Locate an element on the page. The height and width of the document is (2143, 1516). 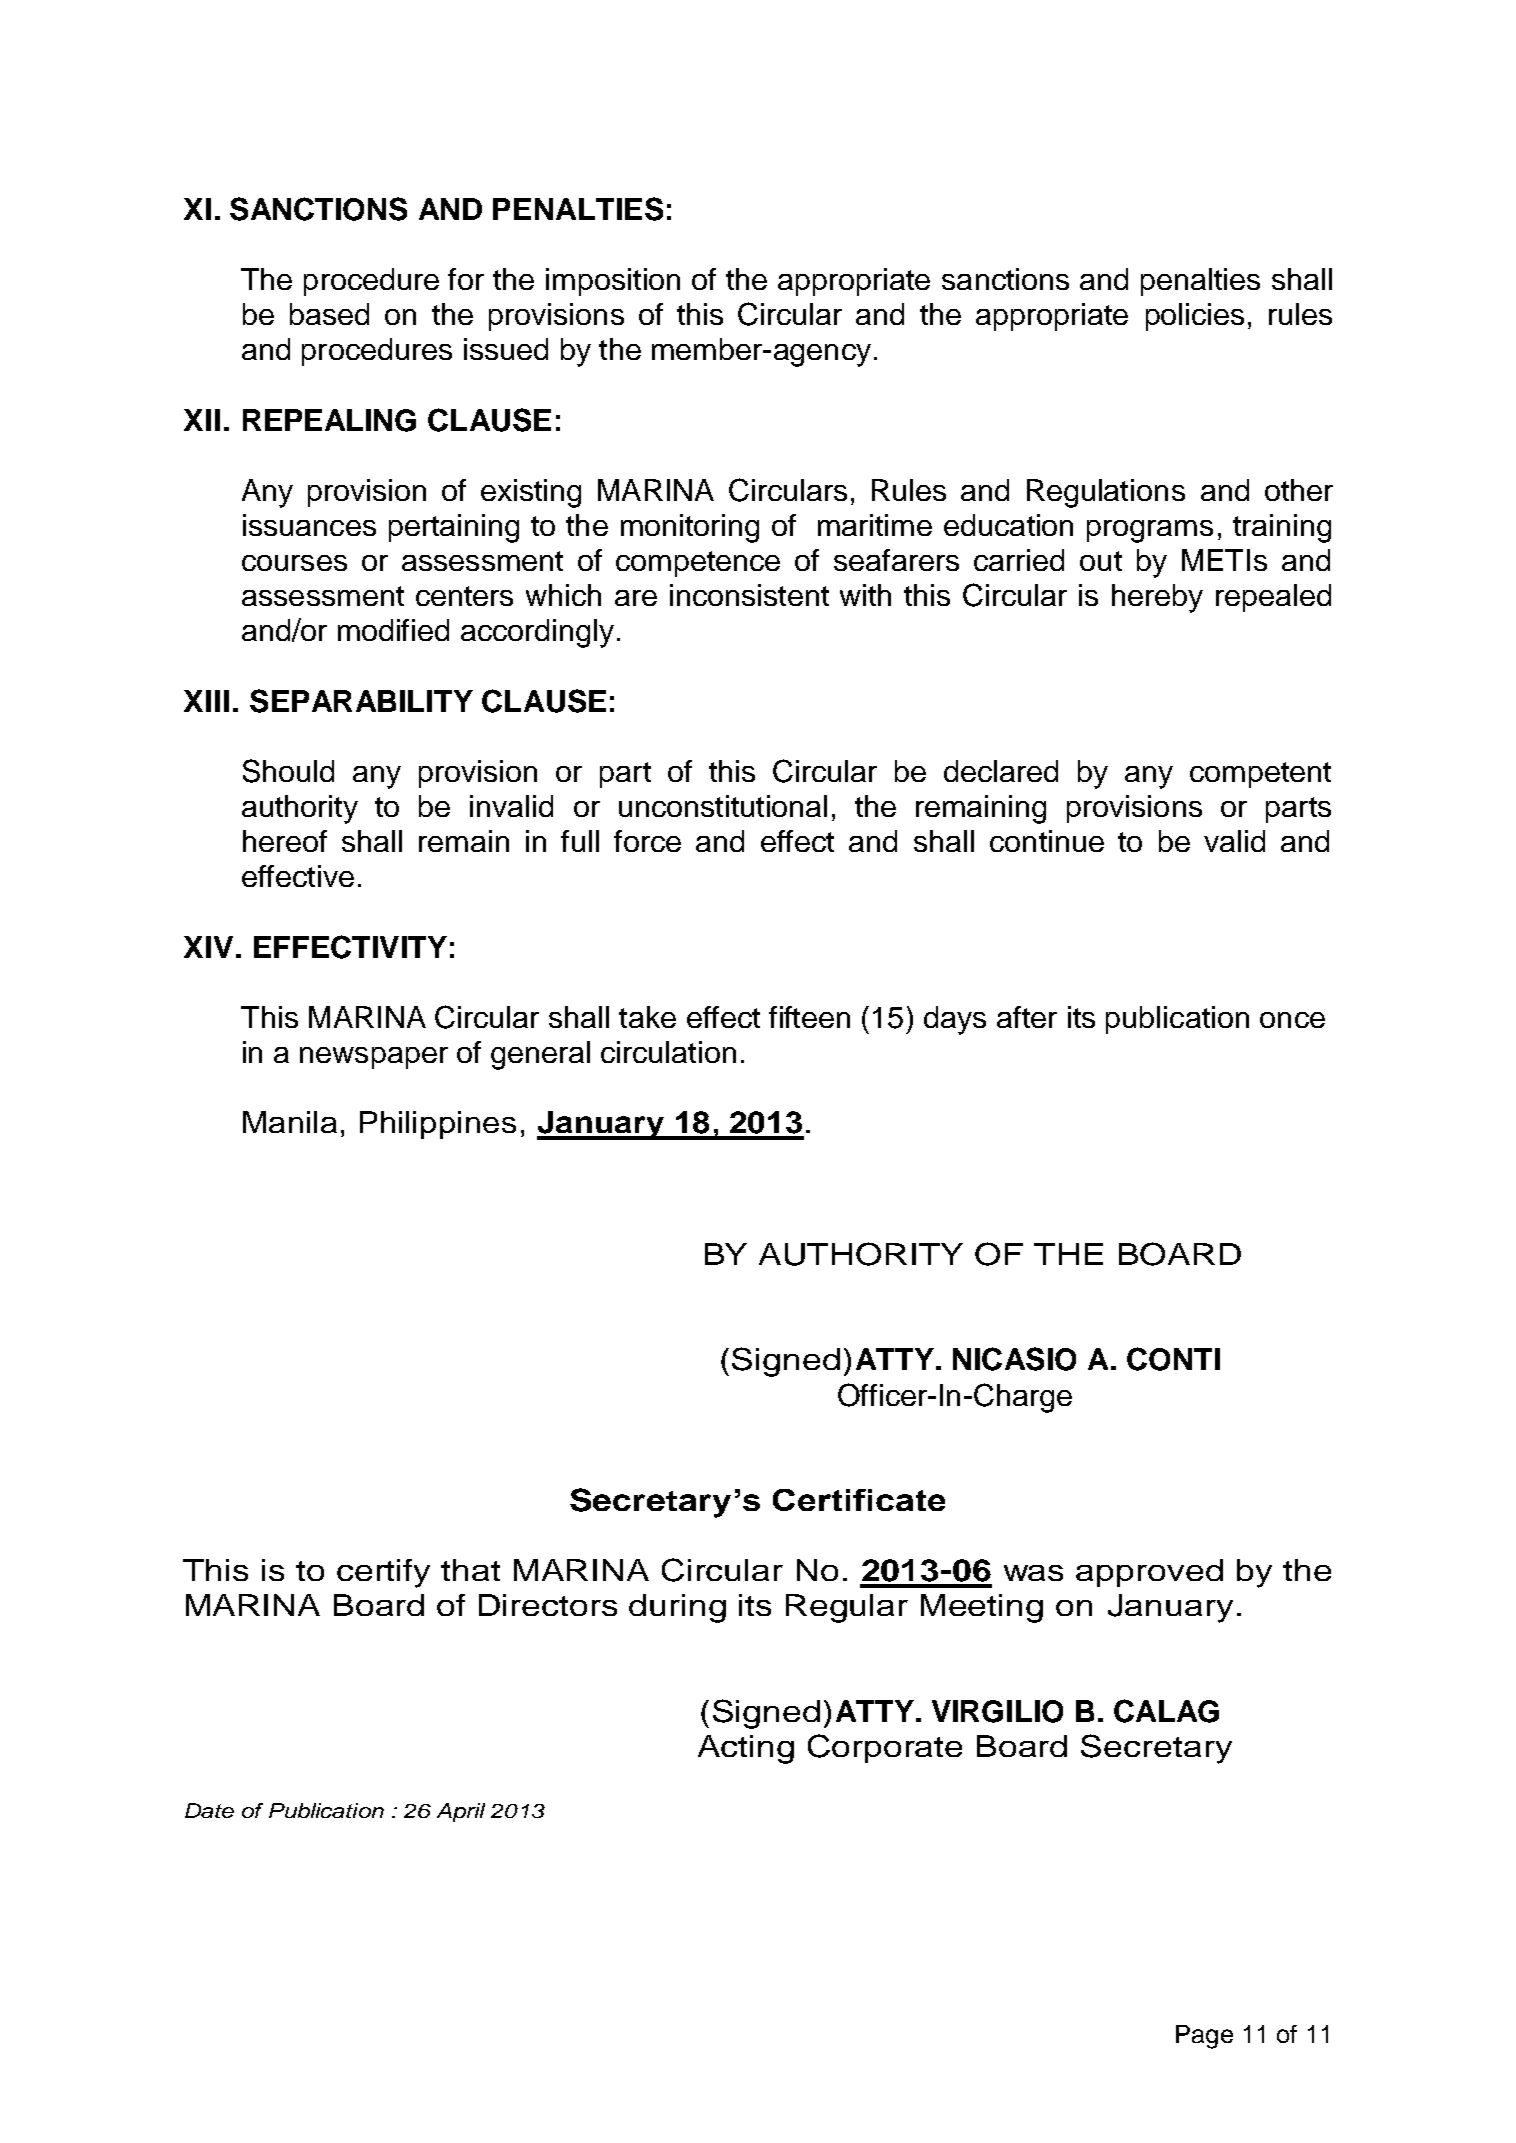
circulation is located at coordinates (668, 1052).
